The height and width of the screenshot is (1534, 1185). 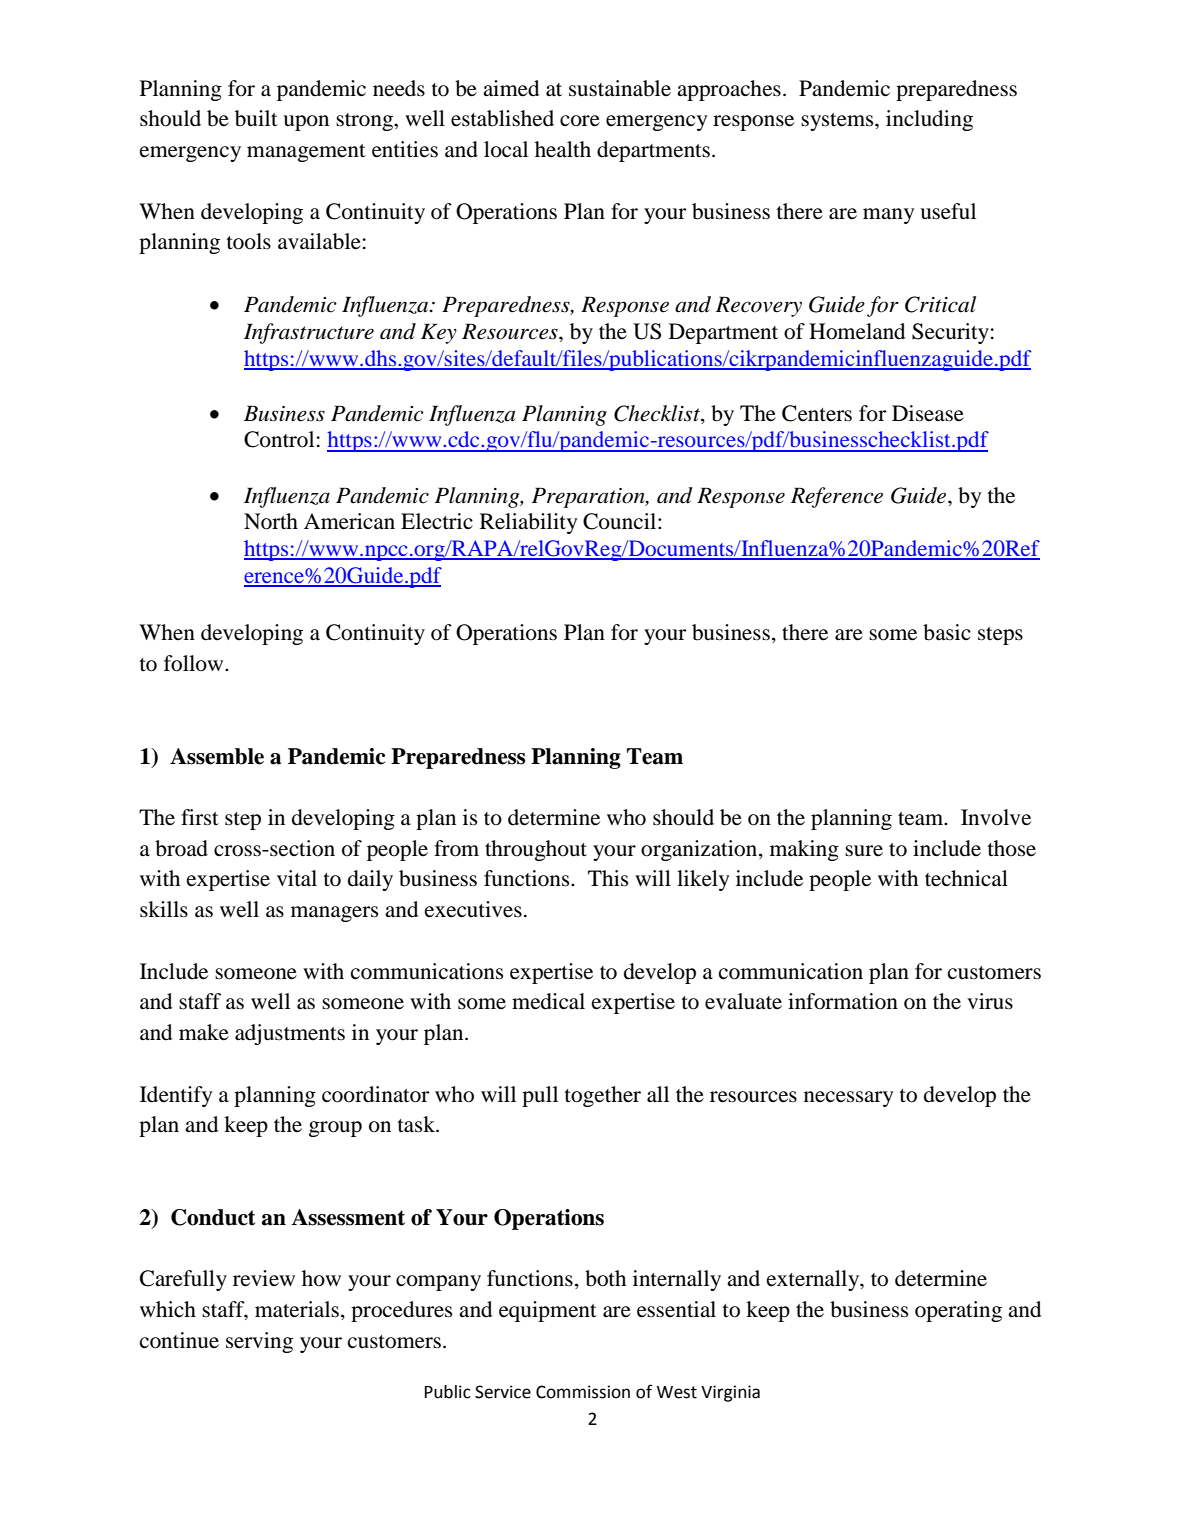 I want to click on sure, so click(x=864, y=851).
